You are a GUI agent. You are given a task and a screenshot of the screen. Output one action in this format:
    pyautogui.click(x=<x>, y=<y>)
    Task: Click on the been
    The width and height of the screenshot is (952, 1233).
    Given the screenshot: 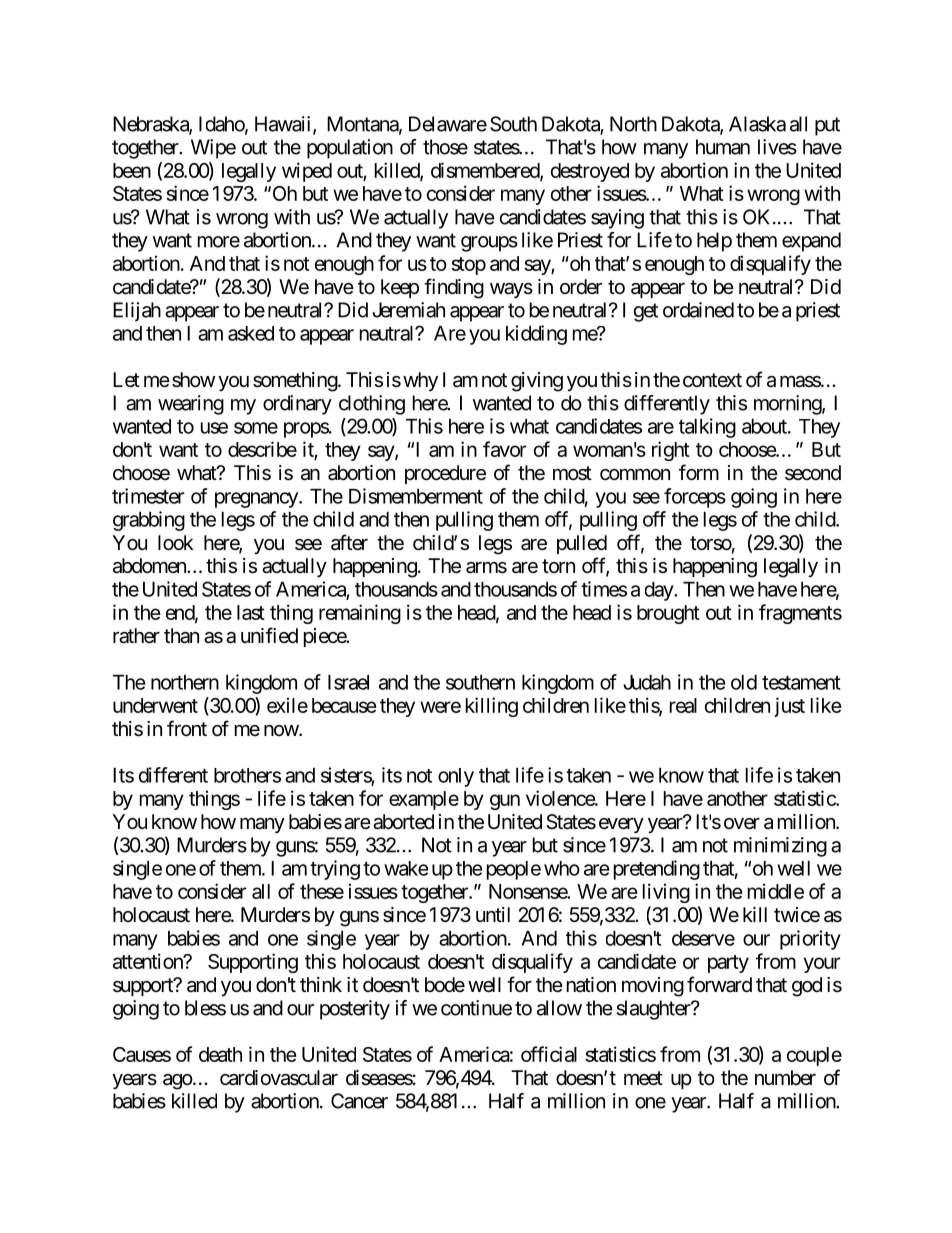 What is the action you would take?
    pyautogui.click(x=132, y=170)
